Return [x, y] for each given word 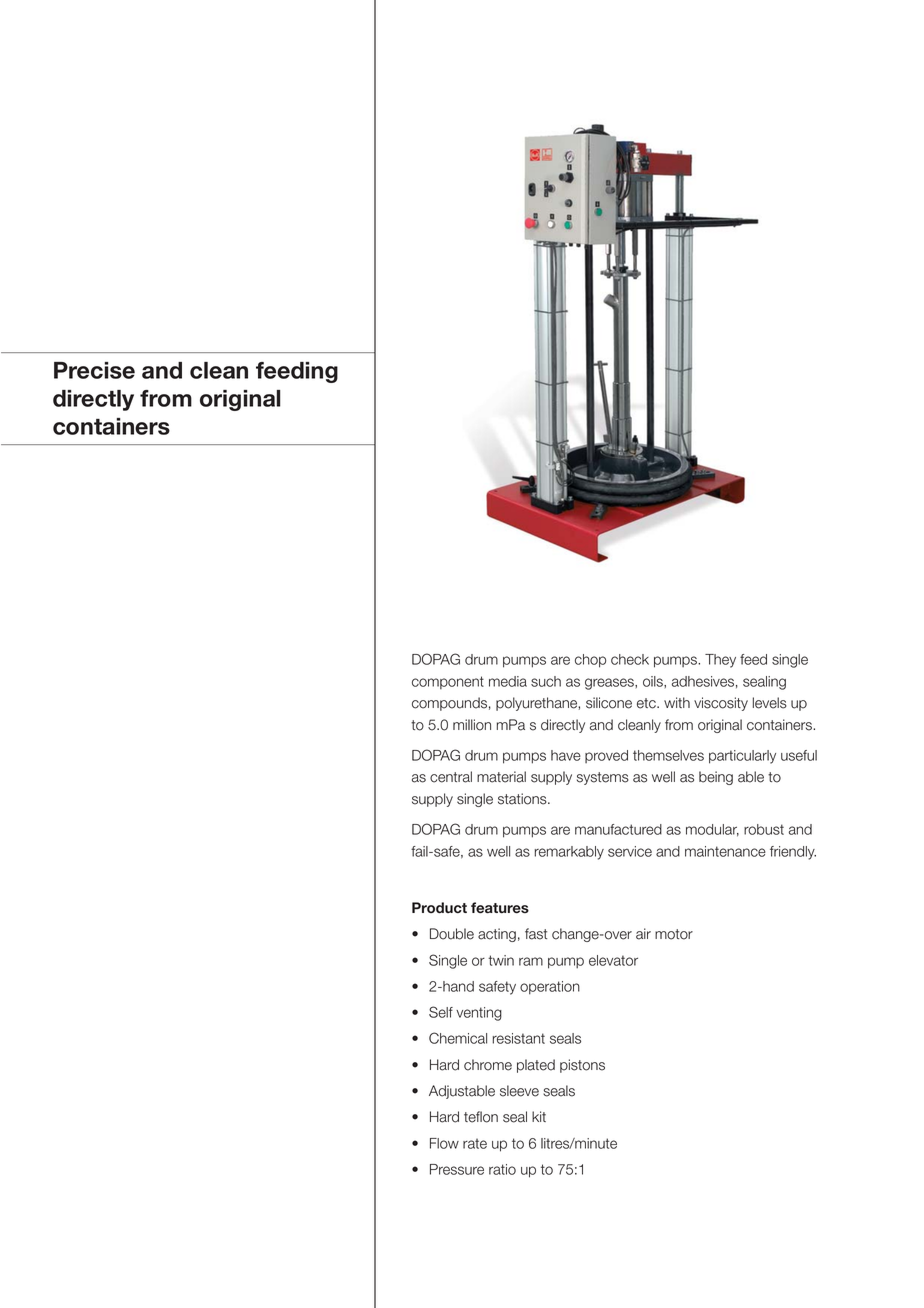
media [508, 681]
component [448, 682]
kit [539, 1116]
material [501, 777]
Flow [444, 1143]
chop [590, 661]
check [630, 659]
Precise [94, 370]
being [716, 778]
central [451, 777]
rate [475, 1143]
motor [674, 934]
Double [452, 934]
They [720, 661]
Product [439, 908]
